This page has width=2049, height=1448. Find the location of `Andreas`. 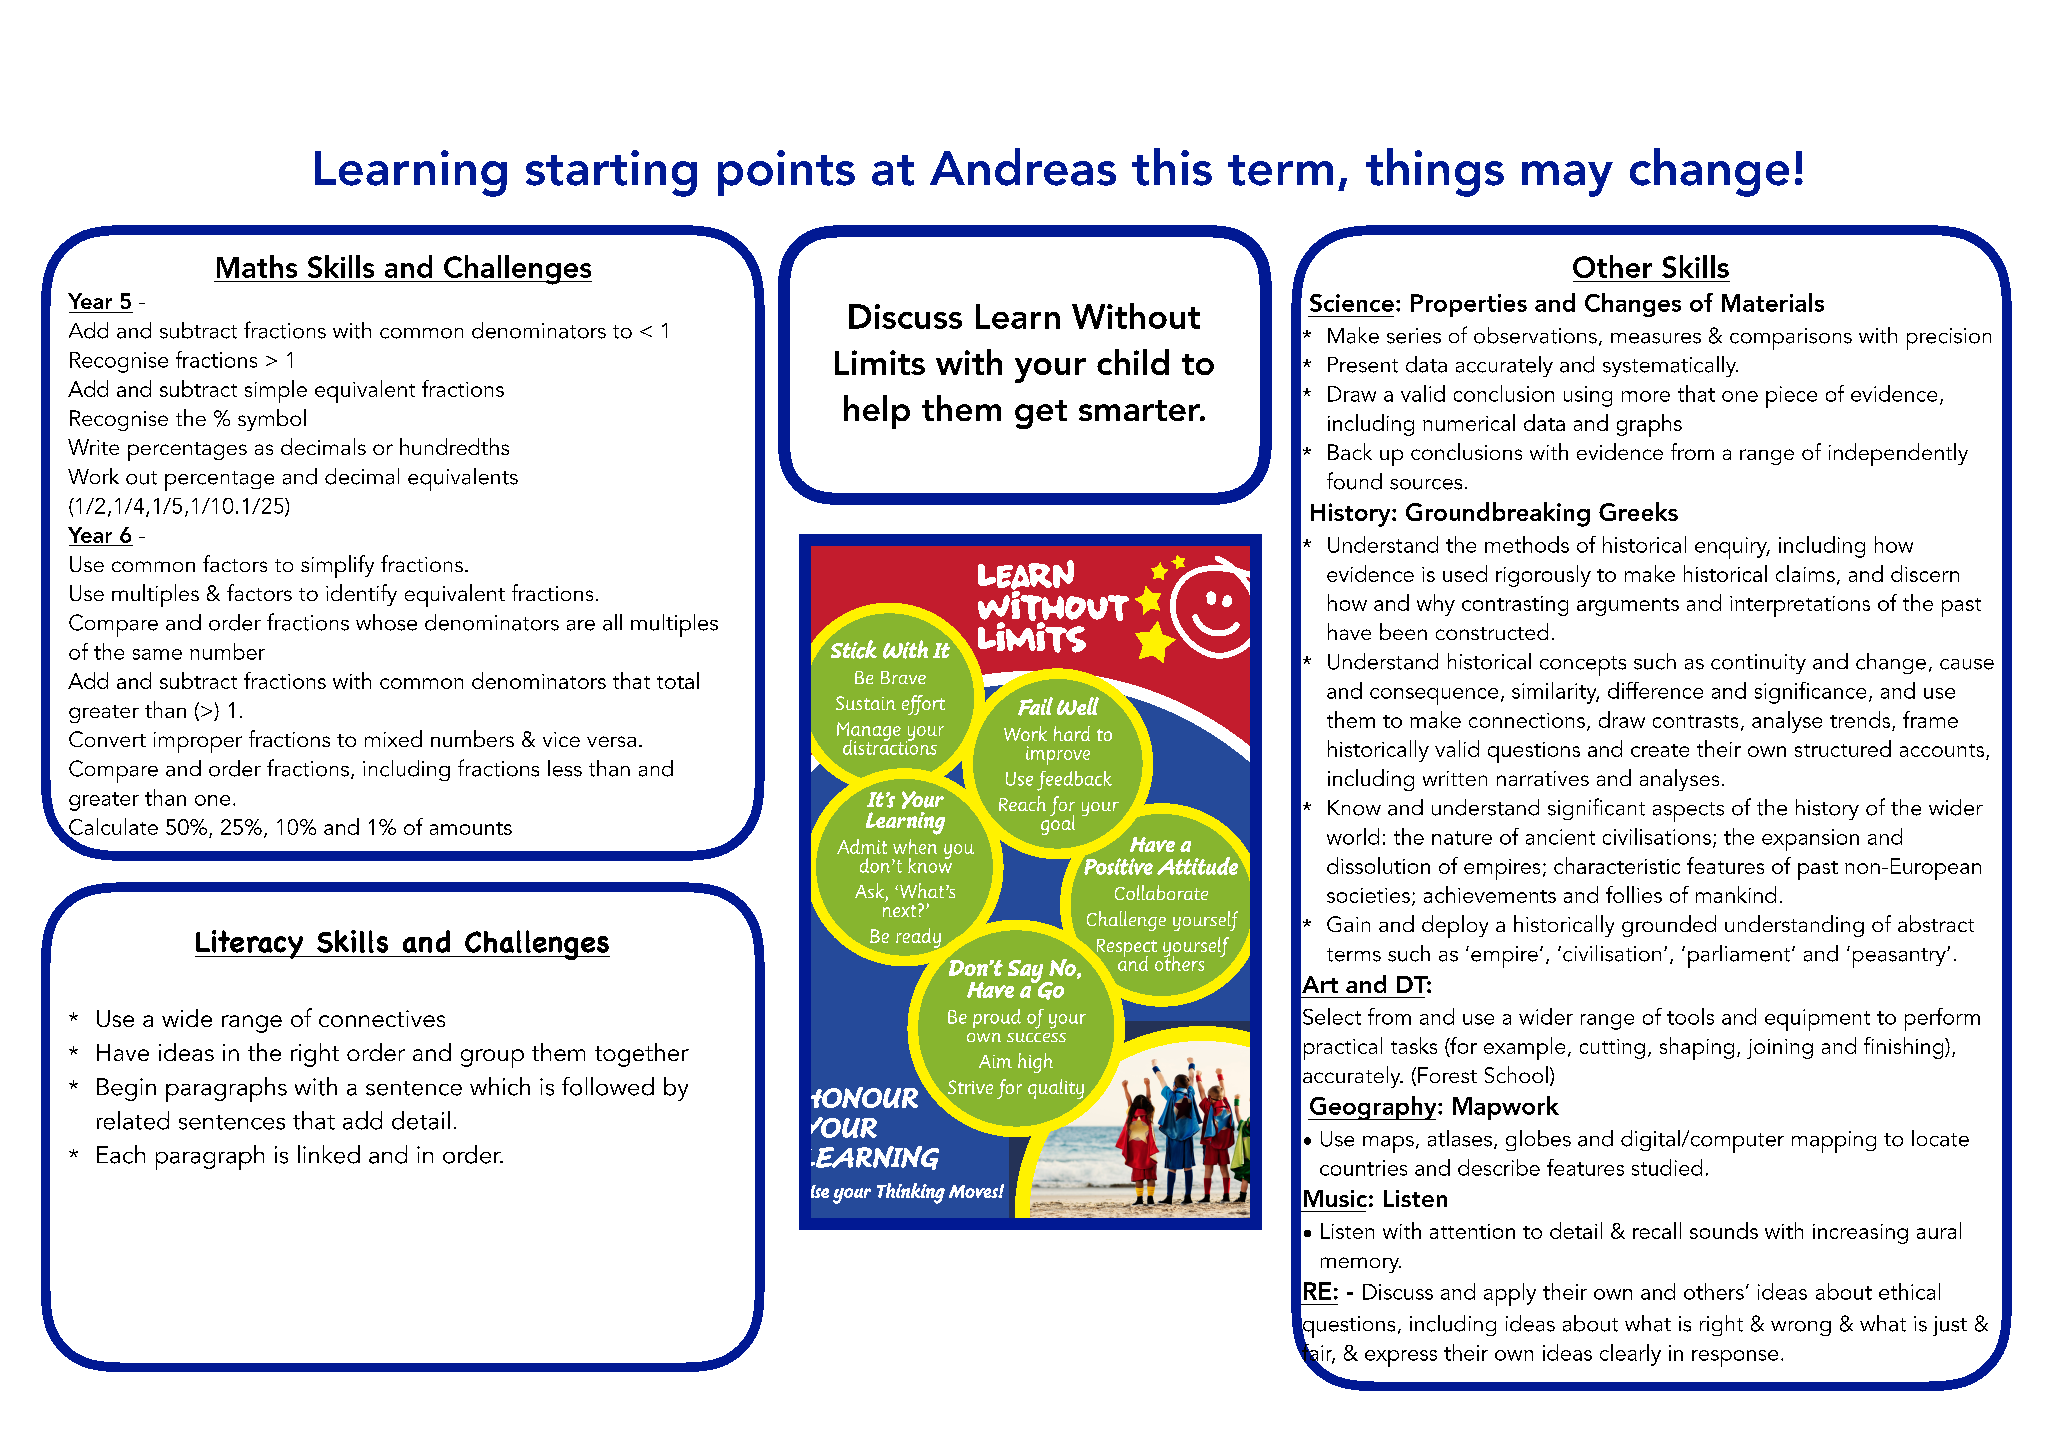

Andreas is located at coordinates (1023, 167).
